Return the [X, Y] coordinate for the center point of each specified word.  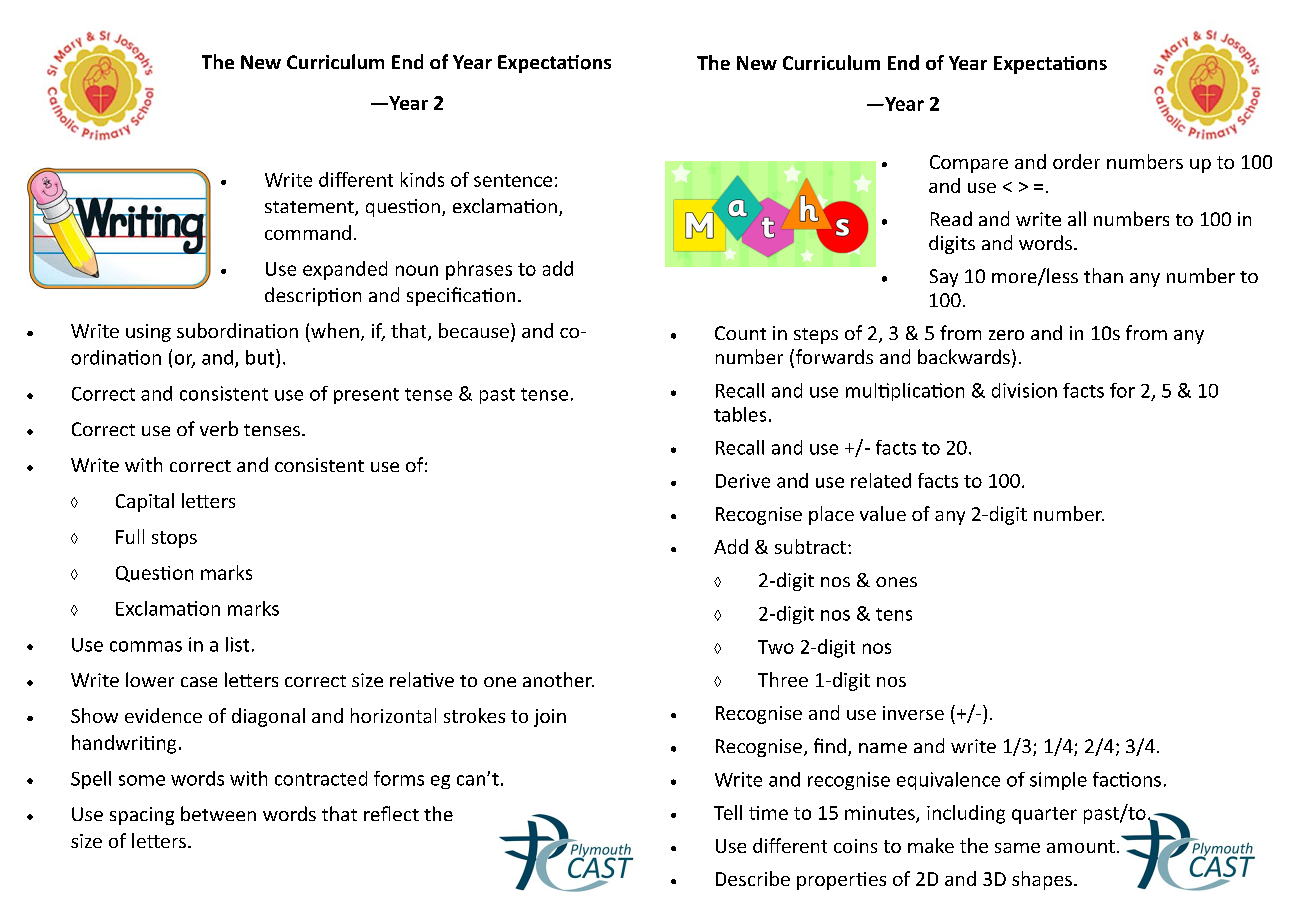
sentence [513, 180]
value [883, 513]
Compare [969, 164]
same [1017, 848]
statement [310, 208]
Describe [753, 878]
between [218, 813]
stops [174, 539]
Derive [743, 481]
